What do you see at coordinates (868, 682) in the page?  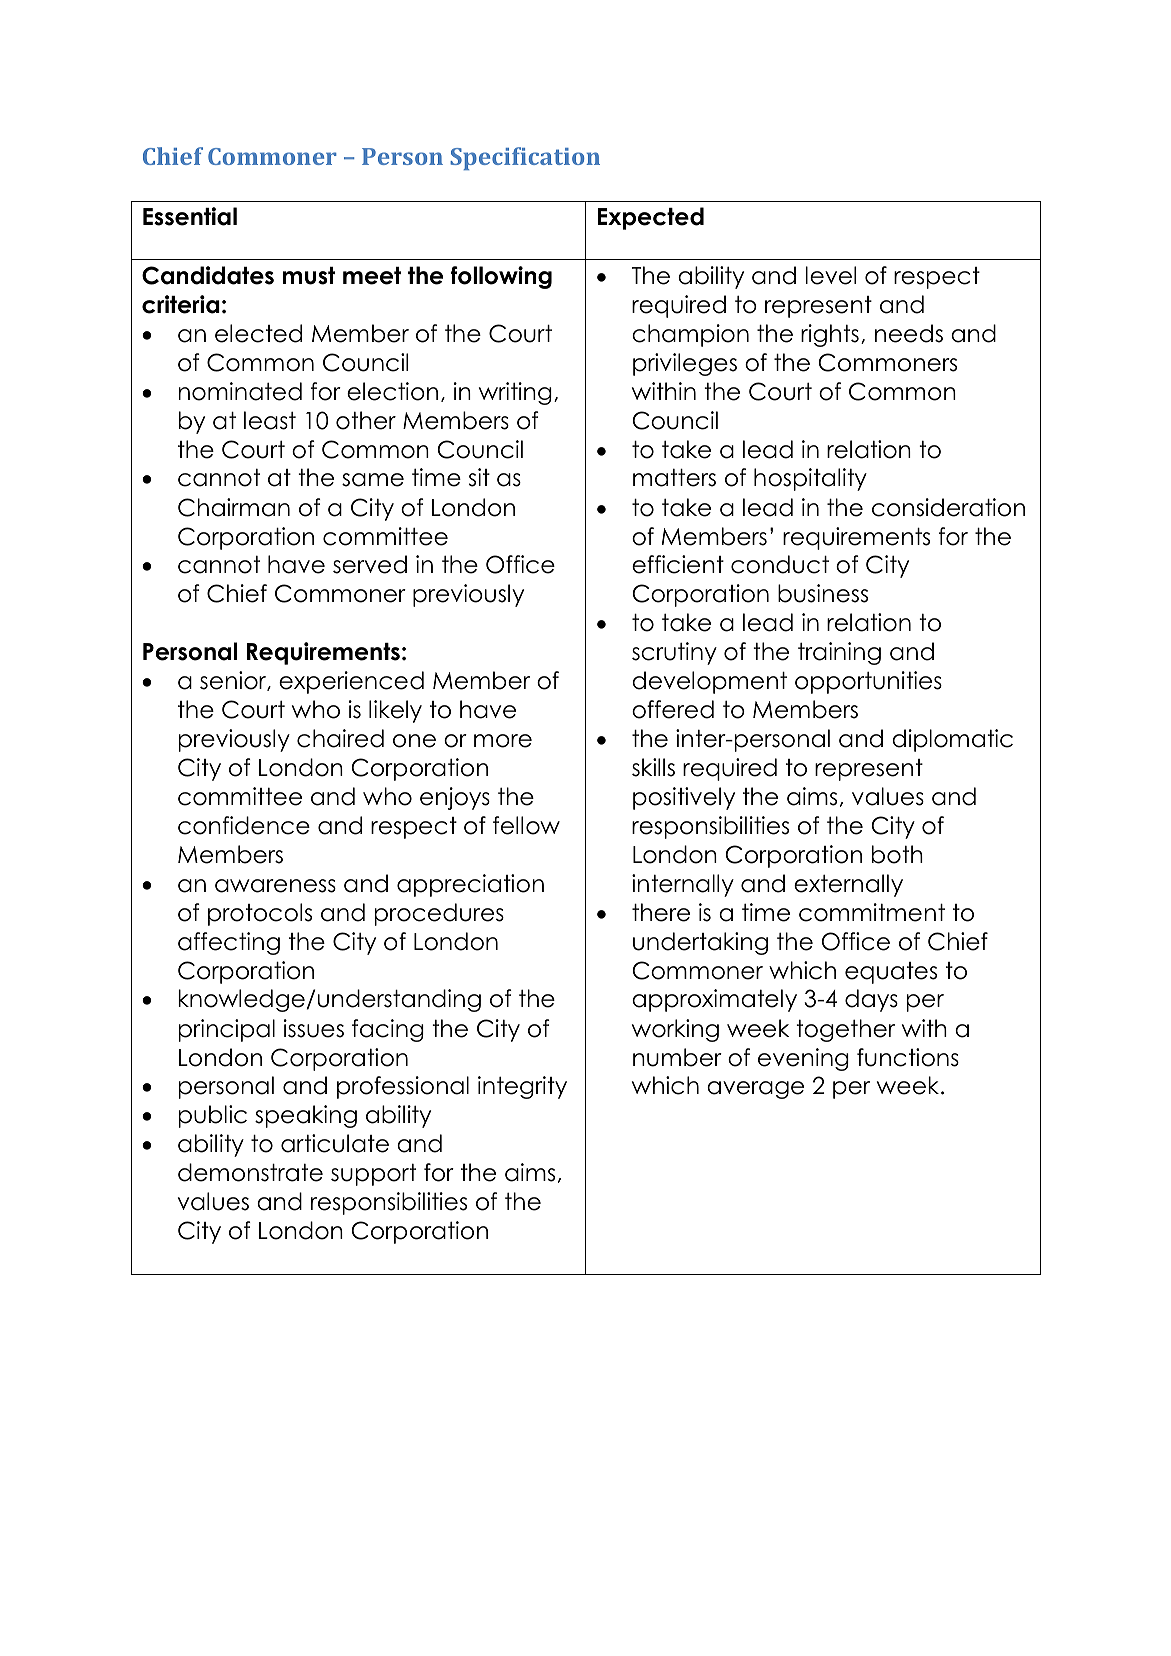 I see `opportunities` at bounding box center [868, 682].
